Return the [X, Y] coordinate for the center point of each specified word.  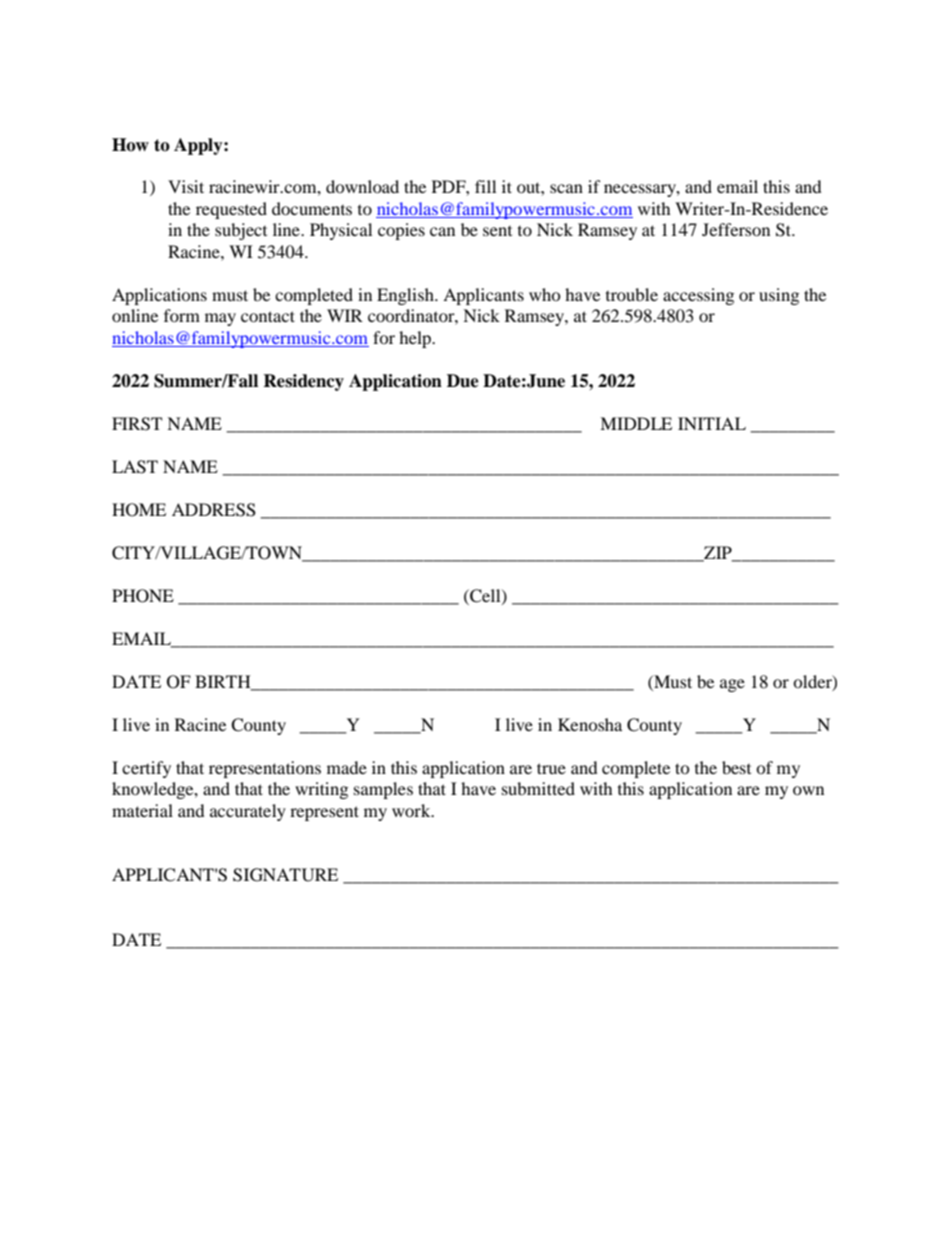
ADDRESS [214, 510]
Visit [186, 186]
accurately [248, 812]
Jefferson [736, 229]
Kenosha [590, 724]
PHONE [143, 596]
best [736, 767]
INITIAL [712, 423]
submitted [538, 788]
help [416, 339]
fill [485, 186]
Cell [485, 596]
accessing [698, 296]
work [412, 810]
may [220, 319]
